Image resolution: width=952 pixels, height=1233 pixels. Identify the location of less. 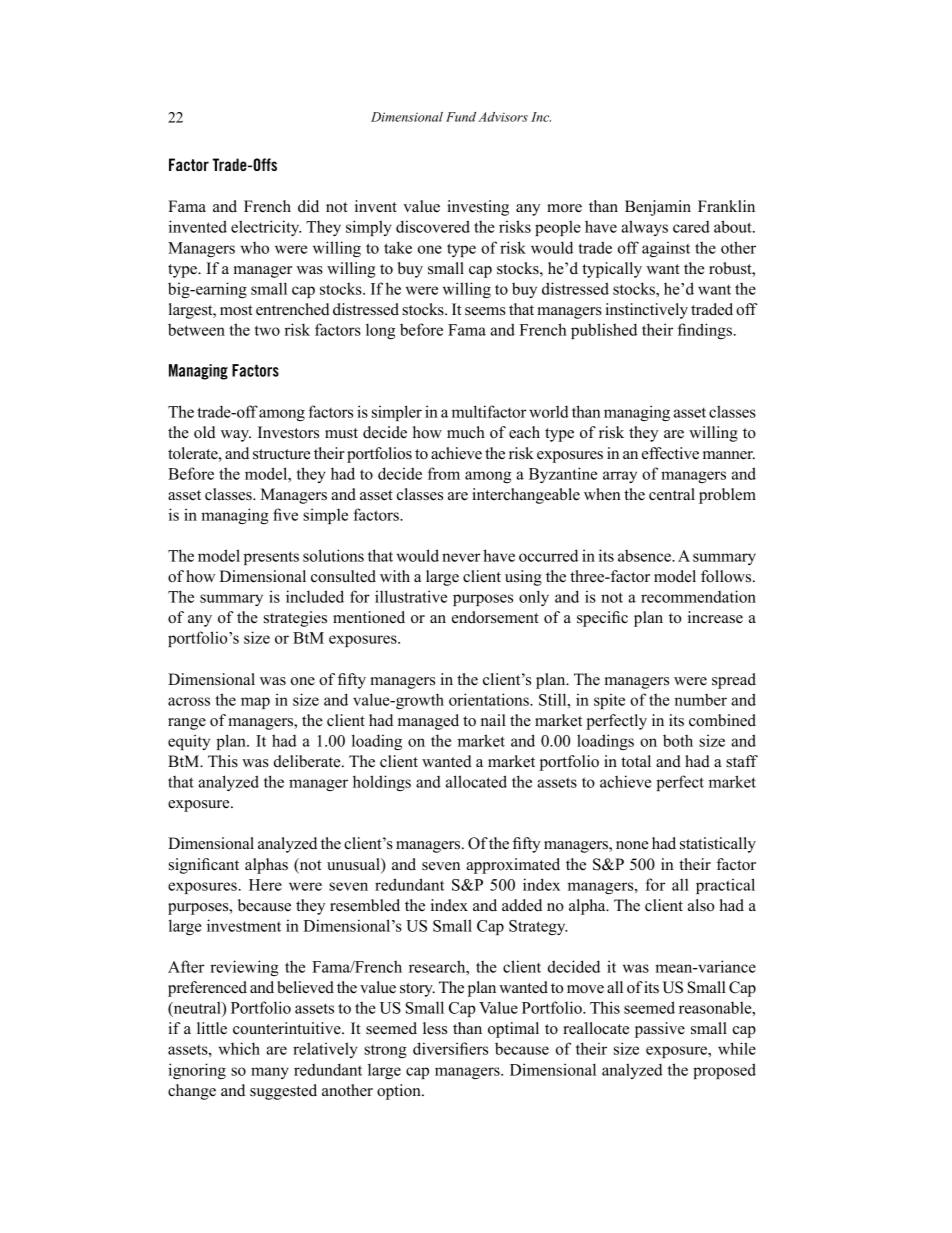
(435, 1028).
